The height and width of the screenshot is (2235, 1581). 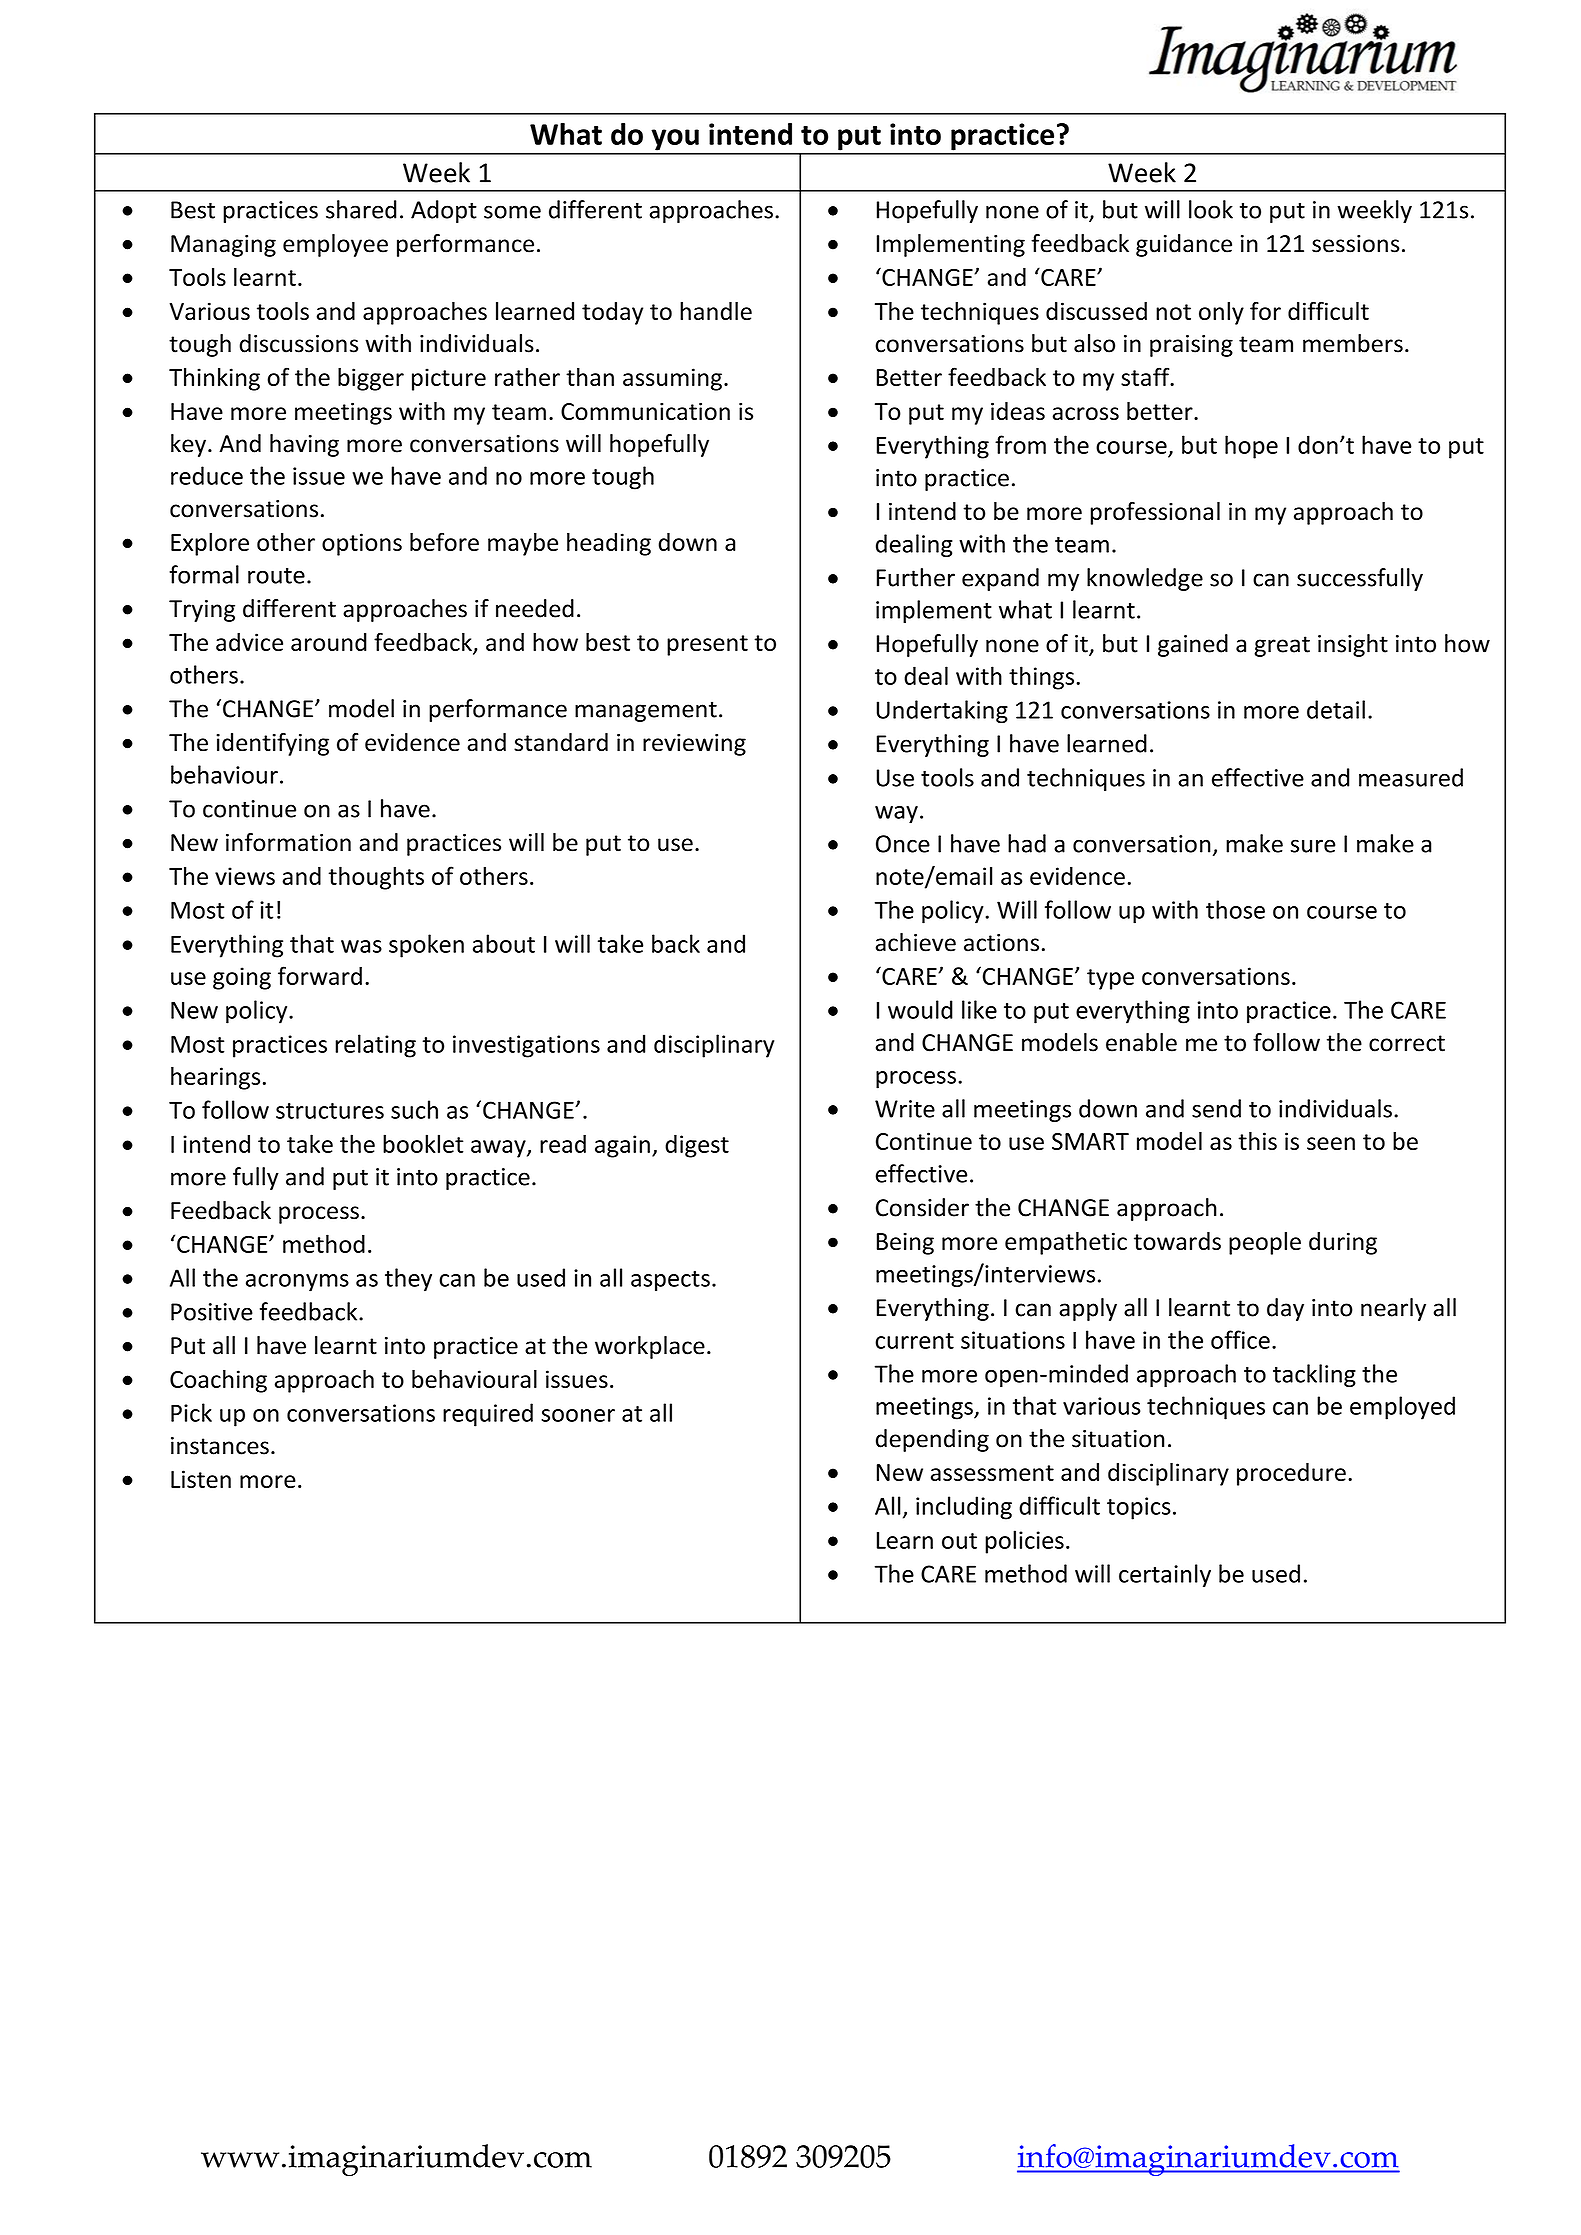 What do you see at coordinates (1184, 245) in the screenshot?
I see `guidance` at bounding box center [1184, 245].
